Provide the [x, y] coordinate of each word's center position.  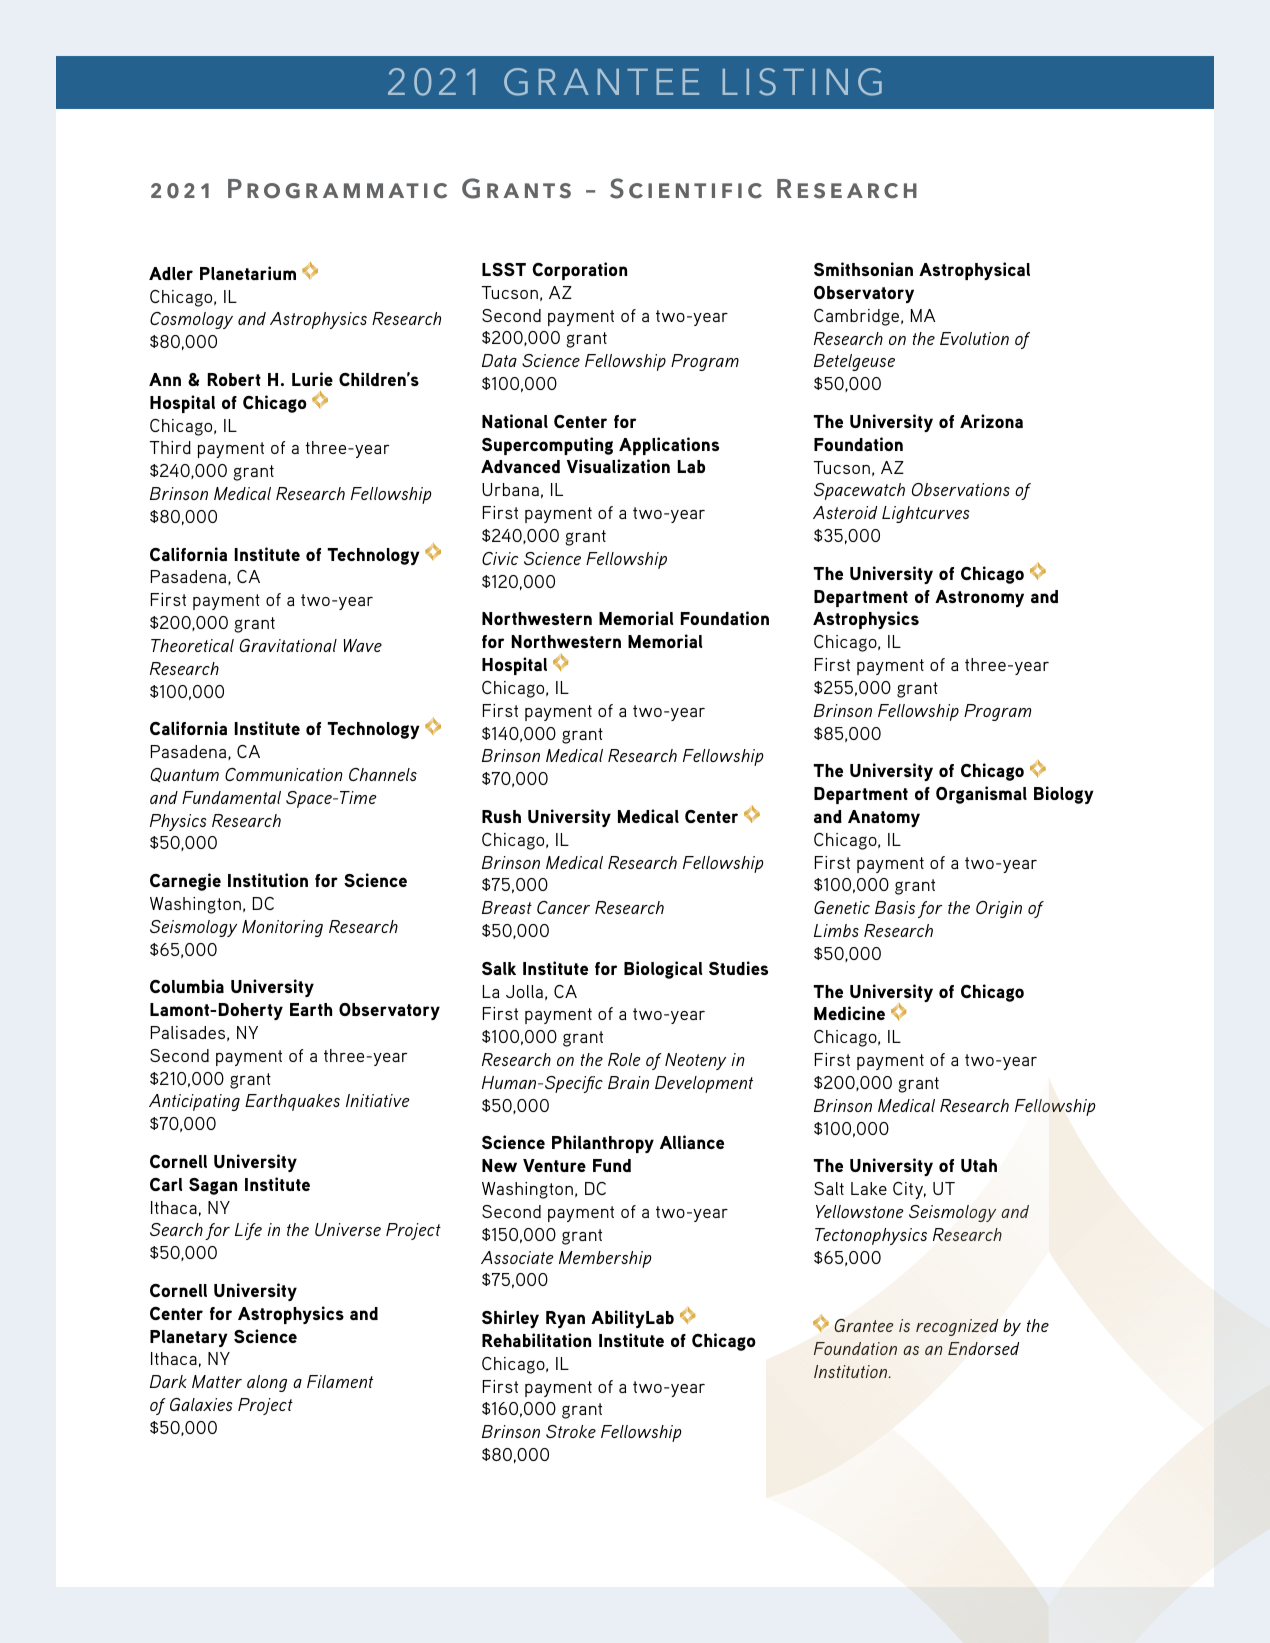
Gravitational [288, 645]
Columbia [187, 986]
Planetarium [248, 273]
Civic [500, 558]
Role [624, 1059]
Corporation [579, 271]
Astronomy [979, 598]
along [267, 1383]
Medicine [849, 1013]
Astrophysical [974, 271]
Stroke [571, 1431]
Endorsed [983, 1348]
